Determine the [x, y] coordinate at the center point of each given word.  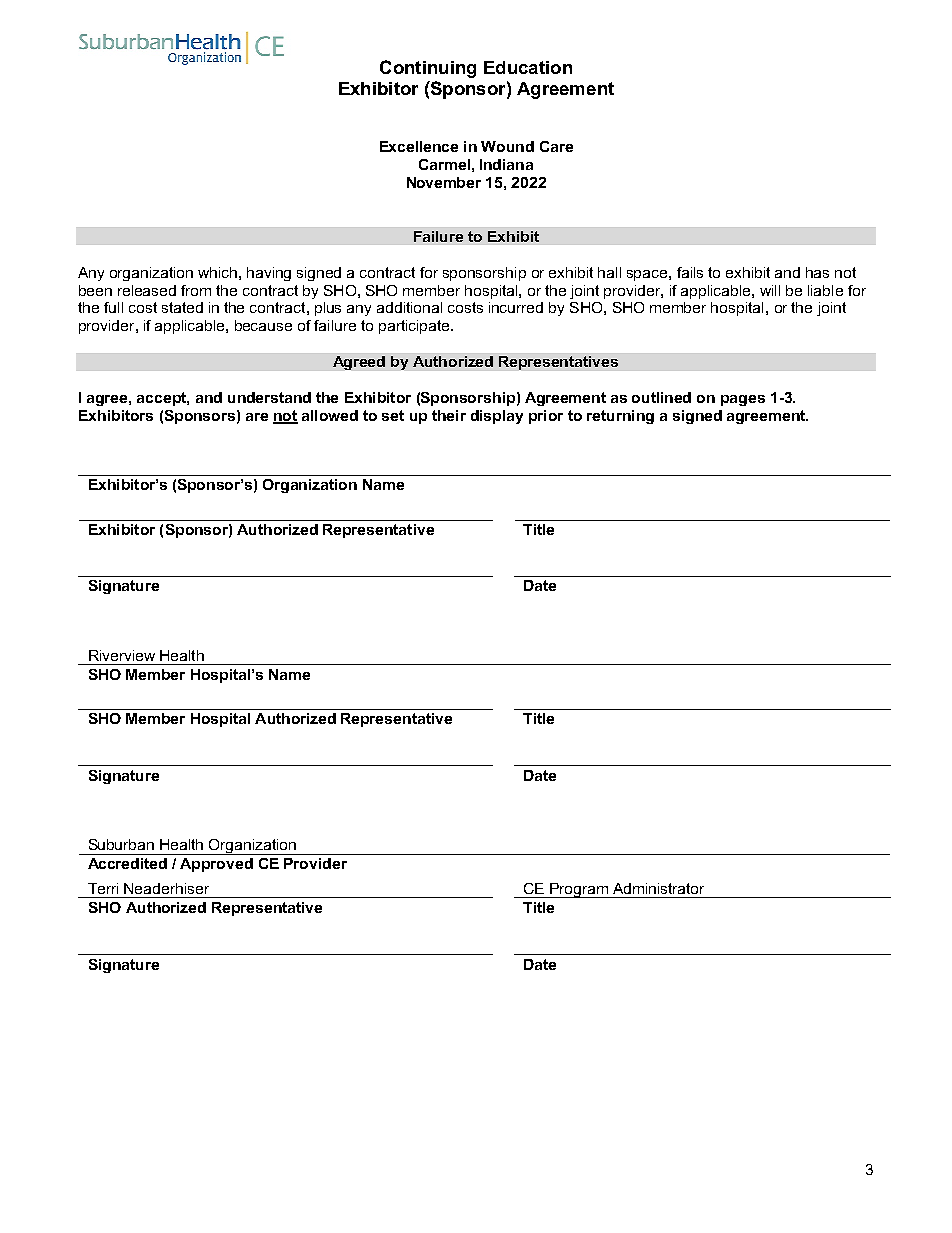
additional [409, 307]
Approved [216, 865]
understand [269, 397]
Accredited [127, 863]
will [770, 290]
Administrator [658, 888]
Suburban [121, 844]
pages [743, 400]
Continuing [428, 69]
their [449, 415]
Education [528, 67]
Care [556, 146]
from [196, 290]
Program [579, 890]
